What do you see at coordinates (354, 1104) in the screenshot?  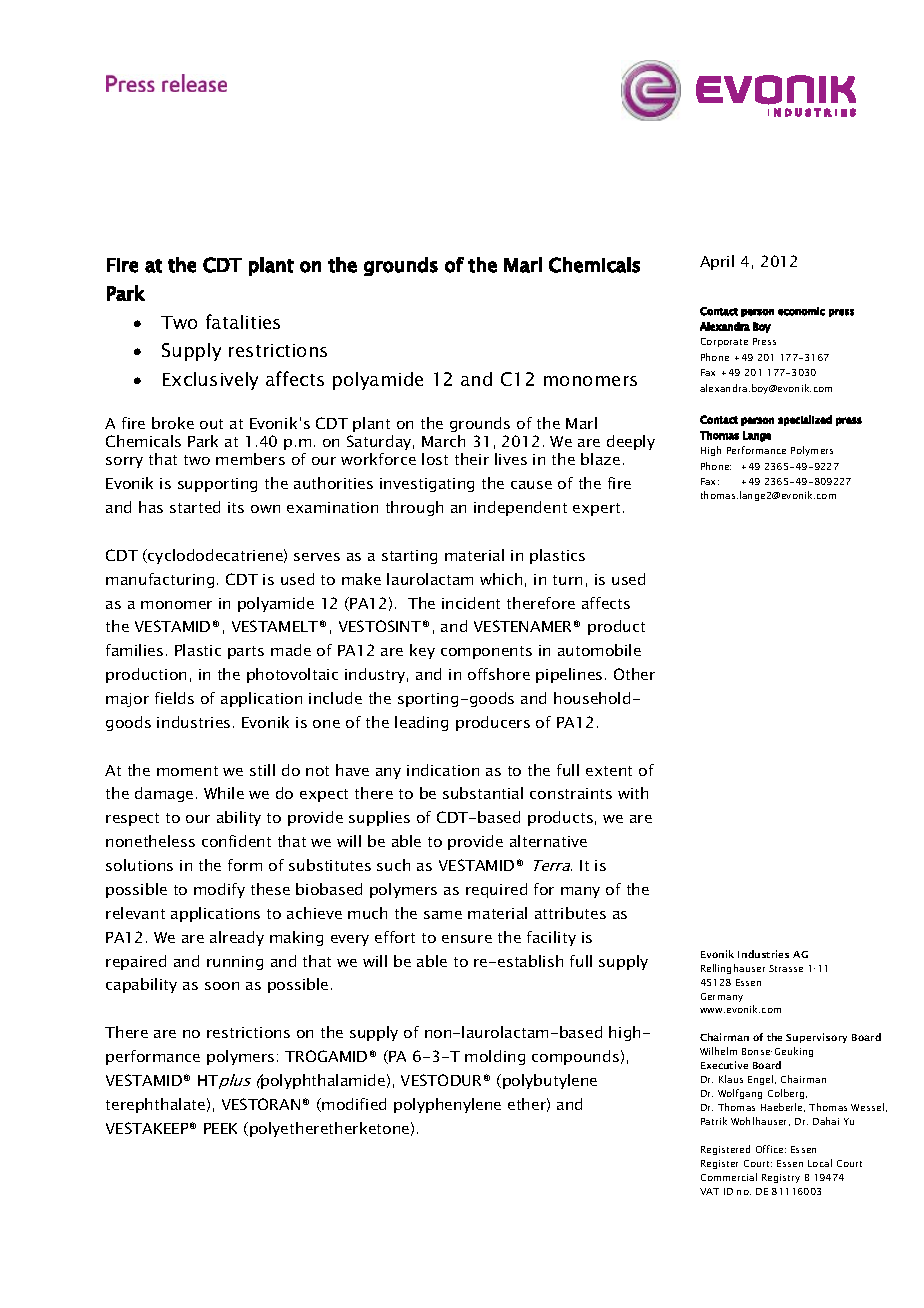 I see `modified` at bounding box center [354, 1104].
